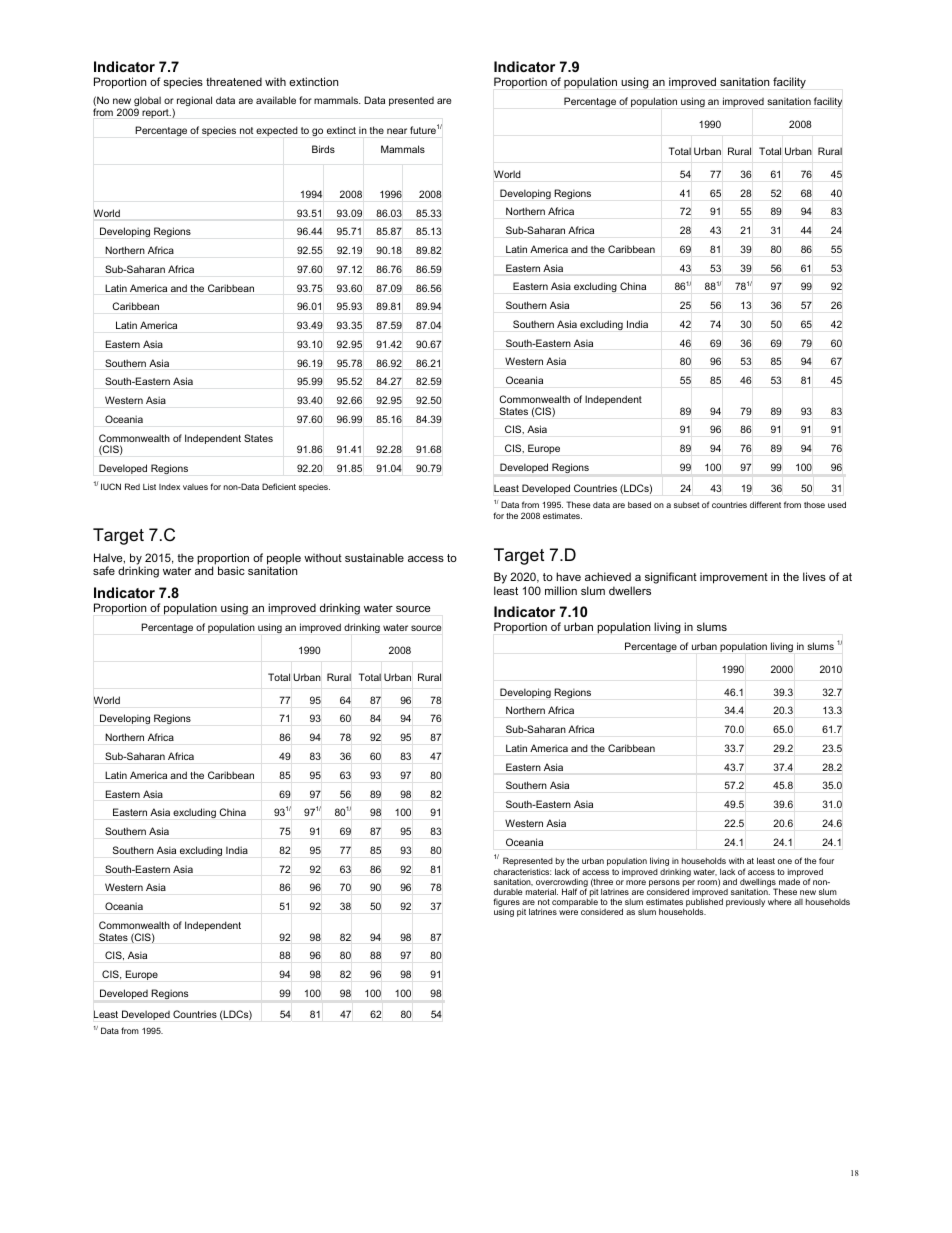  What do you see at coordinates (194, 101) in the image?
I see `regional` at bounding box center [194, 101].
